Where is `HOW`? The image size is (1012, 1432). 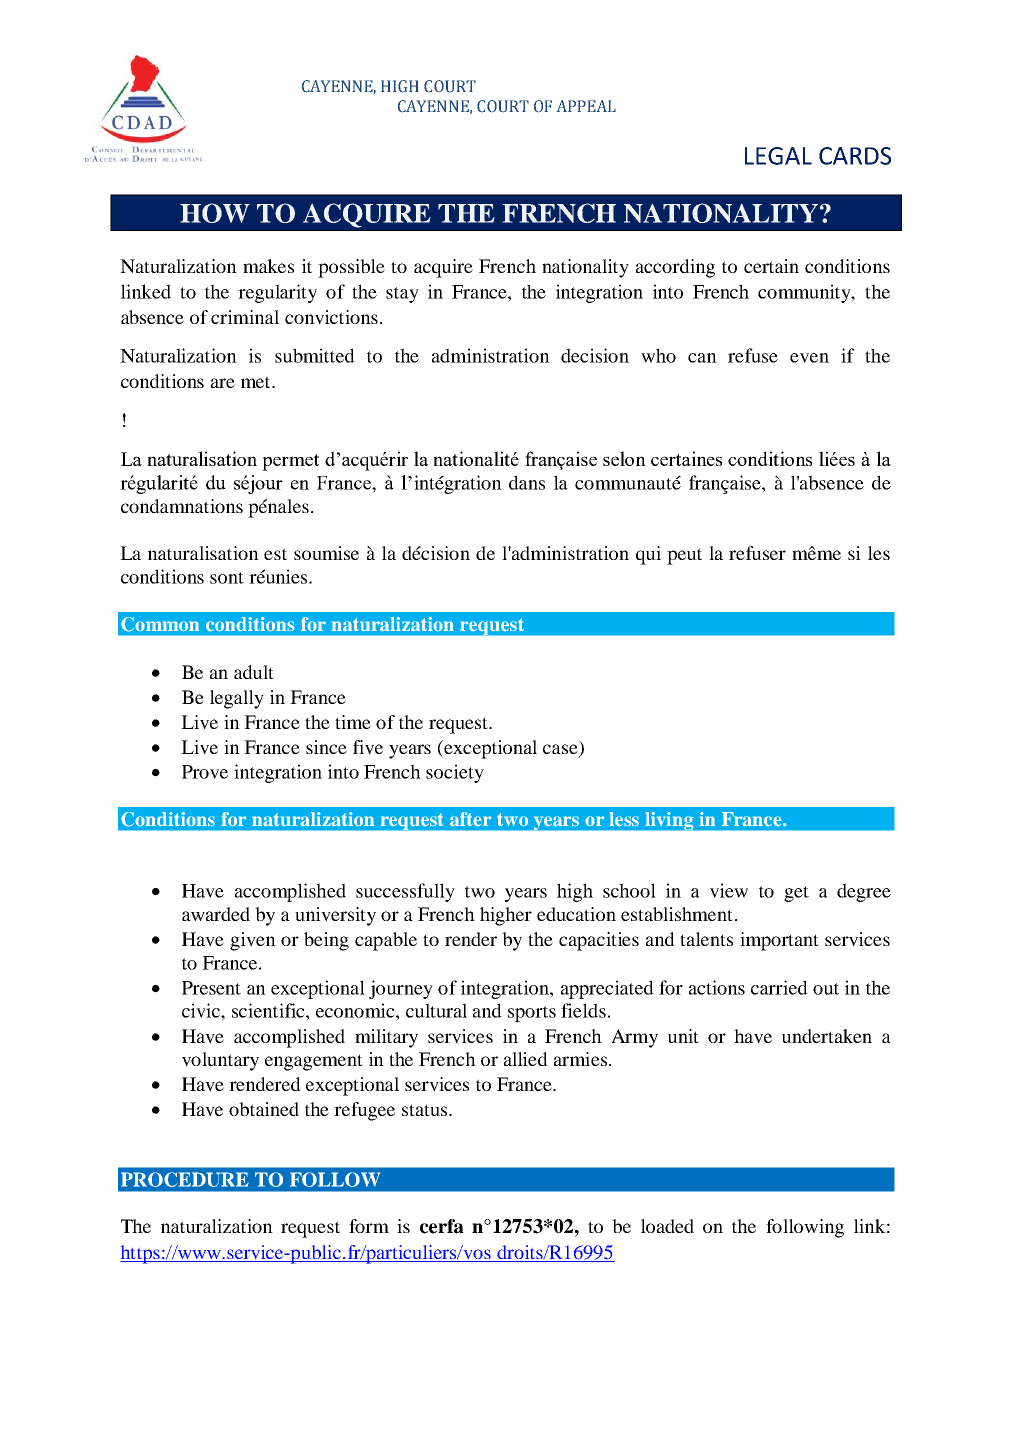
HOW is located at coordinates (215, 213).
